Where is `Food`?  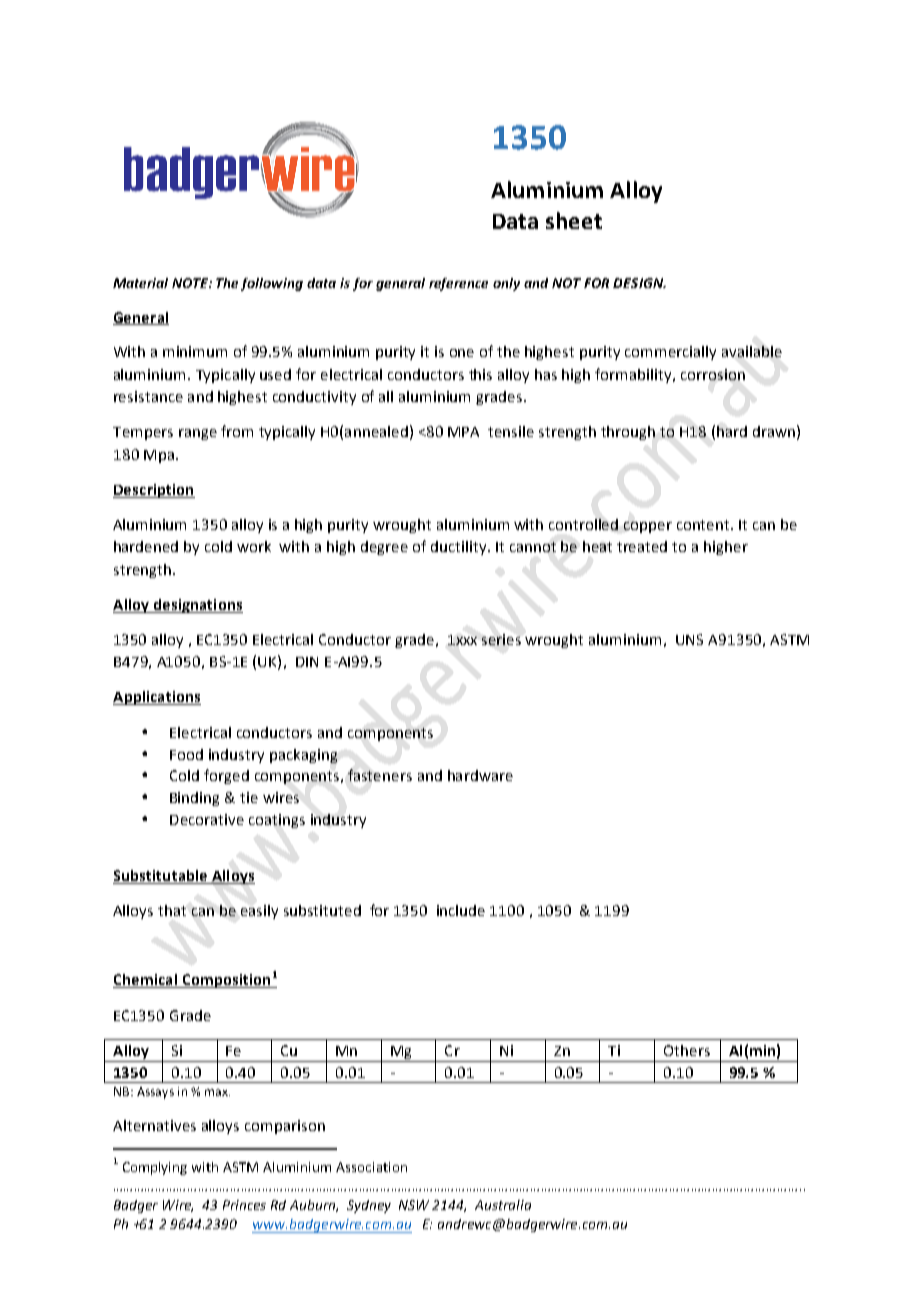 Food is located at coordinates (186, 754).
